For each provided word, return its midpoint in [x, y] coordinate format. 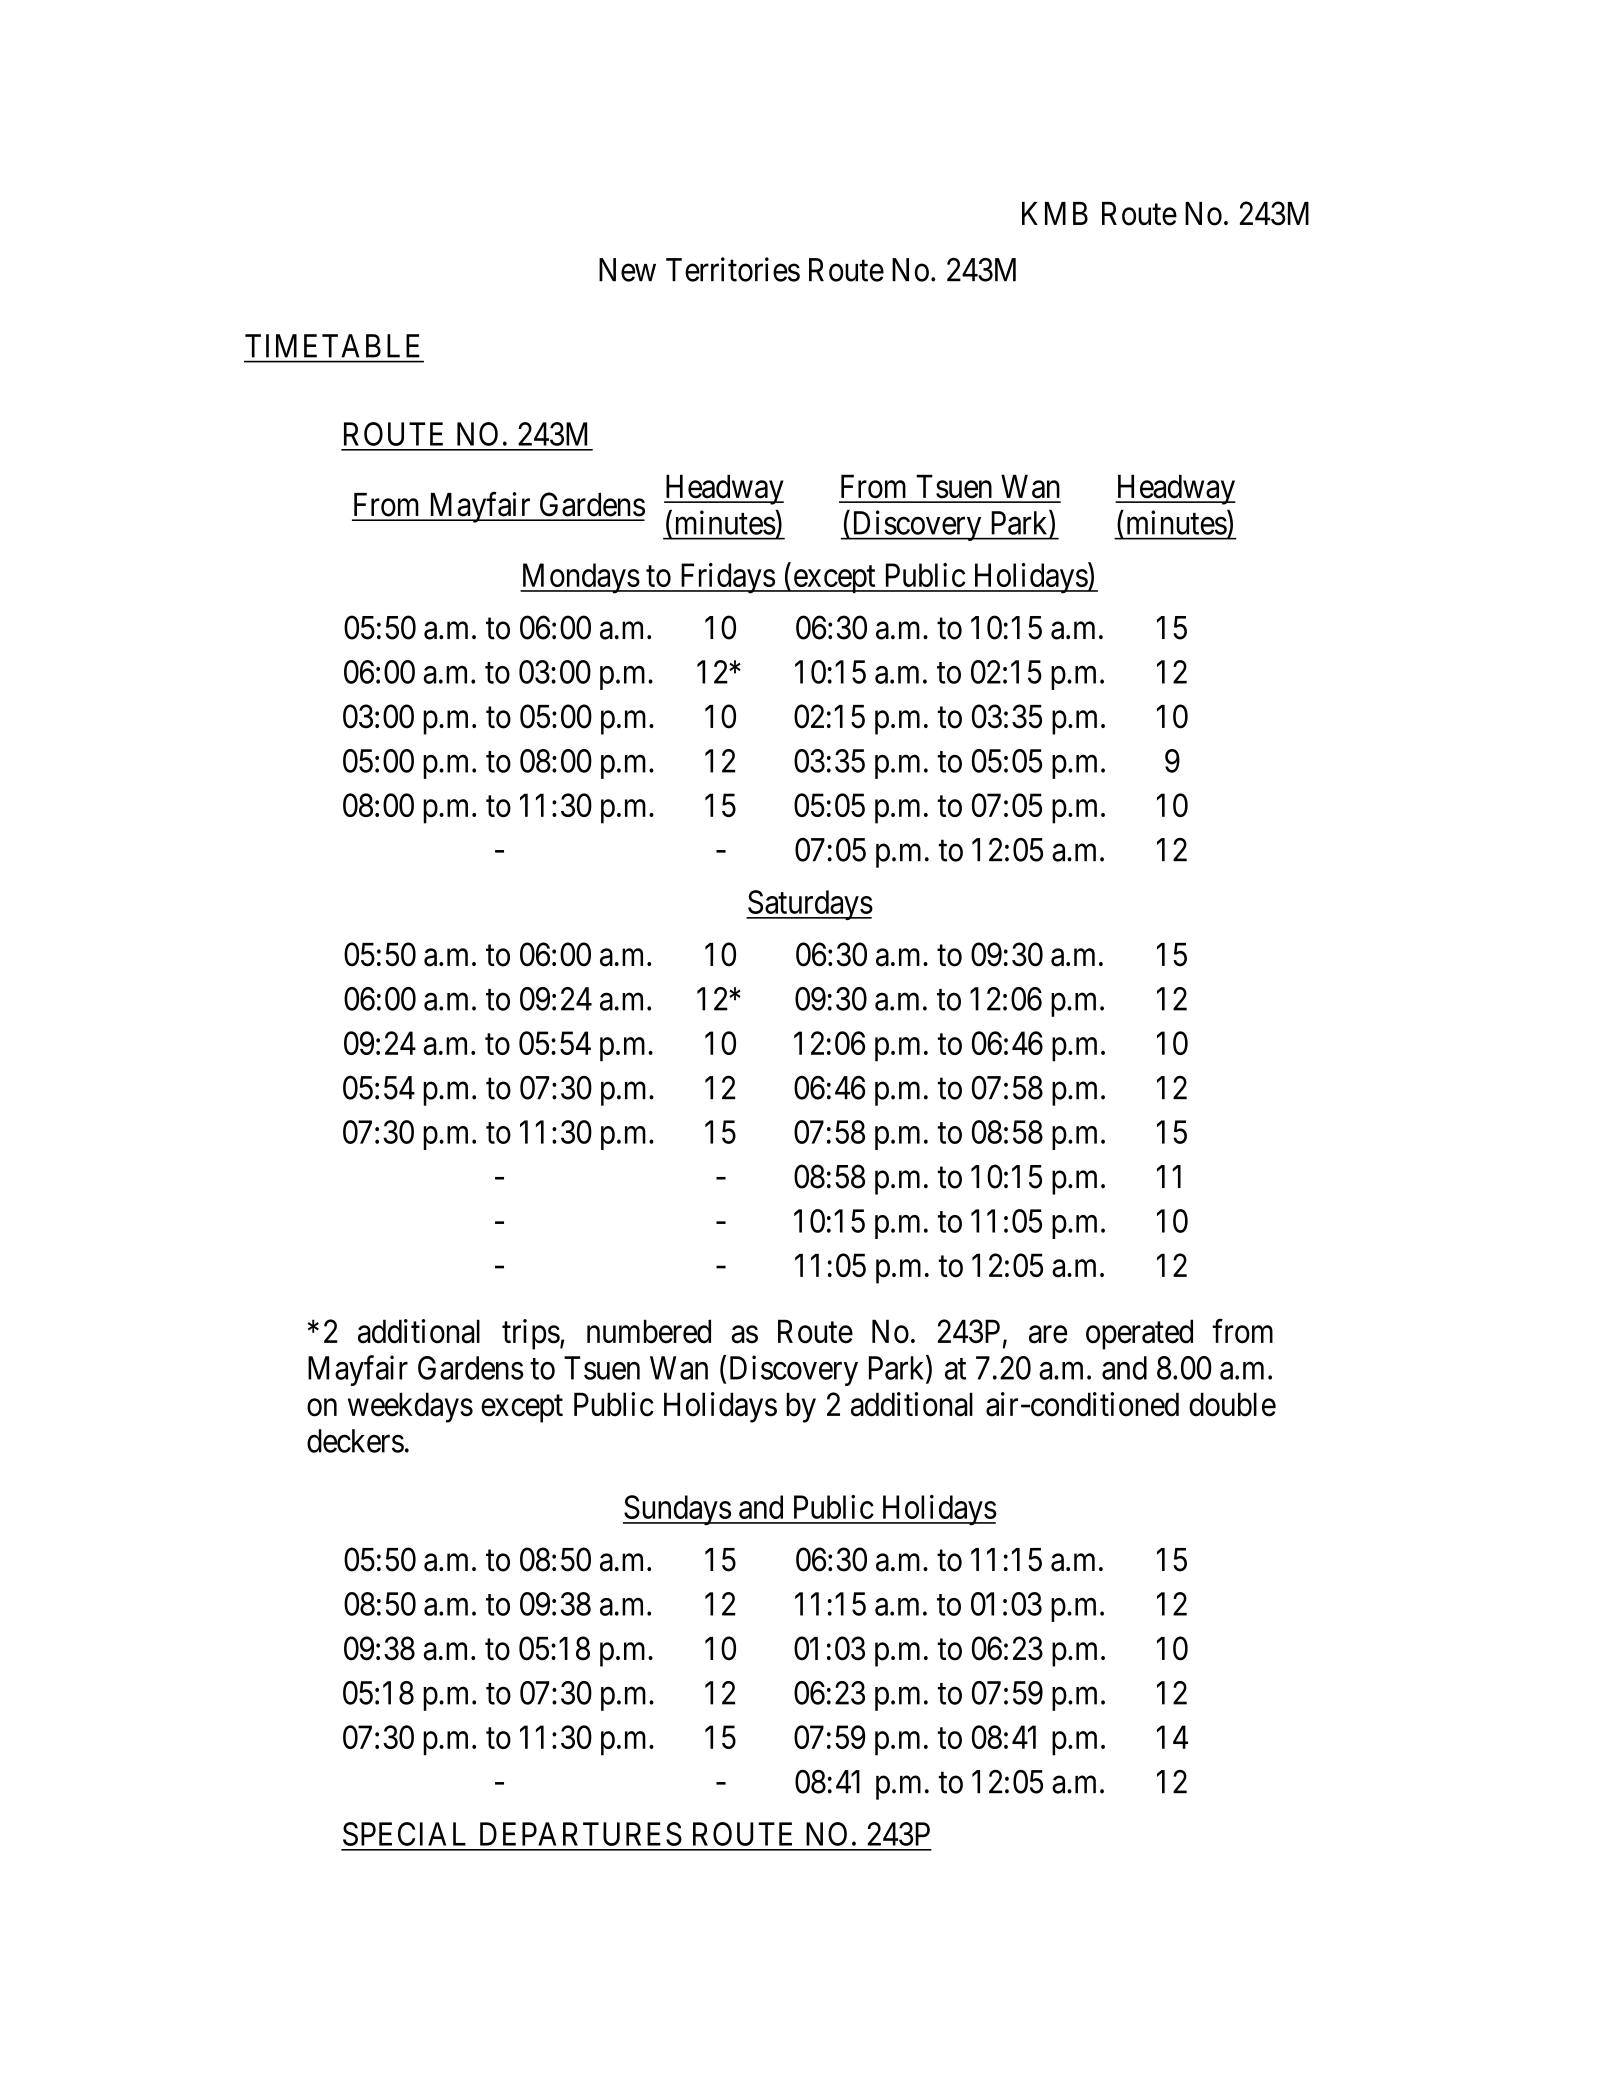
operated [1139, 1334]
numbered [649, 1331]
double [1232, 1404]
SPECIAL [404, 1834]
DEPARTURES [581, 1834]
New [627, 270]
